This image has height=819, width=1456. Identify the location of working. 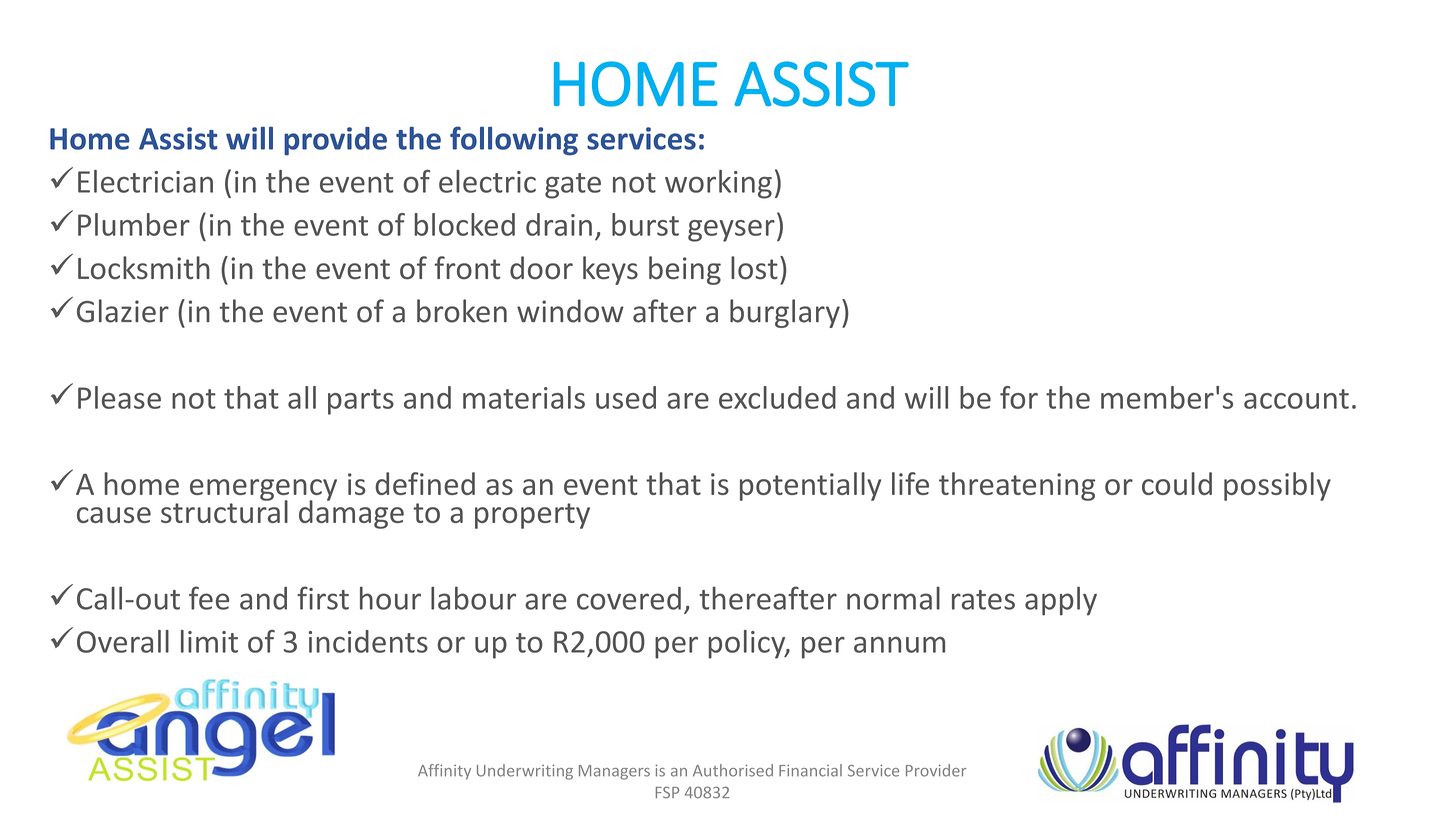
(718, 184).
